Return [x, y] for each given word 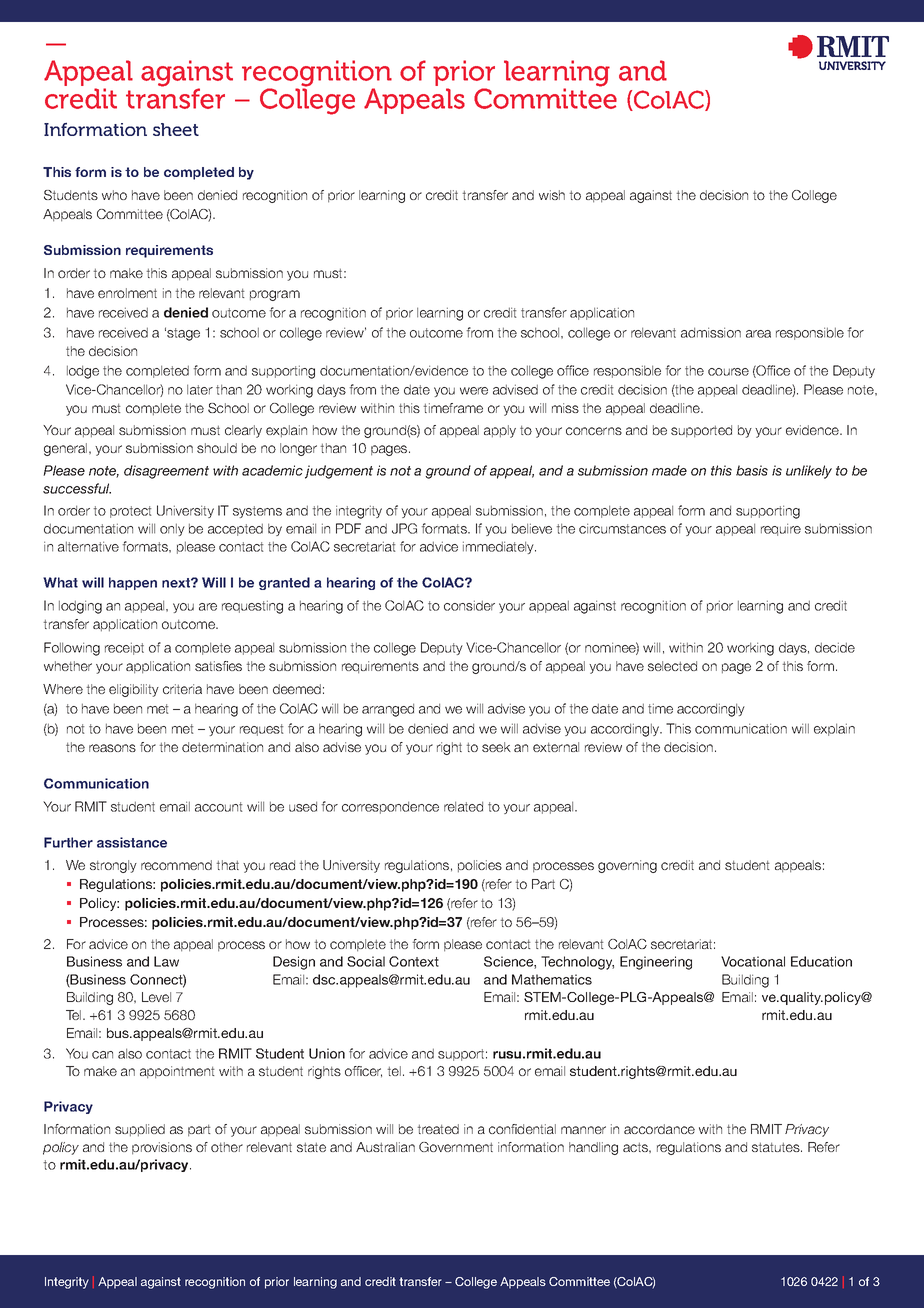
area [758, 334]
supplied [140, 1130]
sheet [176, 129]
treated [438, 1129]
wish [552, 195]
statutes [777, 1147]
